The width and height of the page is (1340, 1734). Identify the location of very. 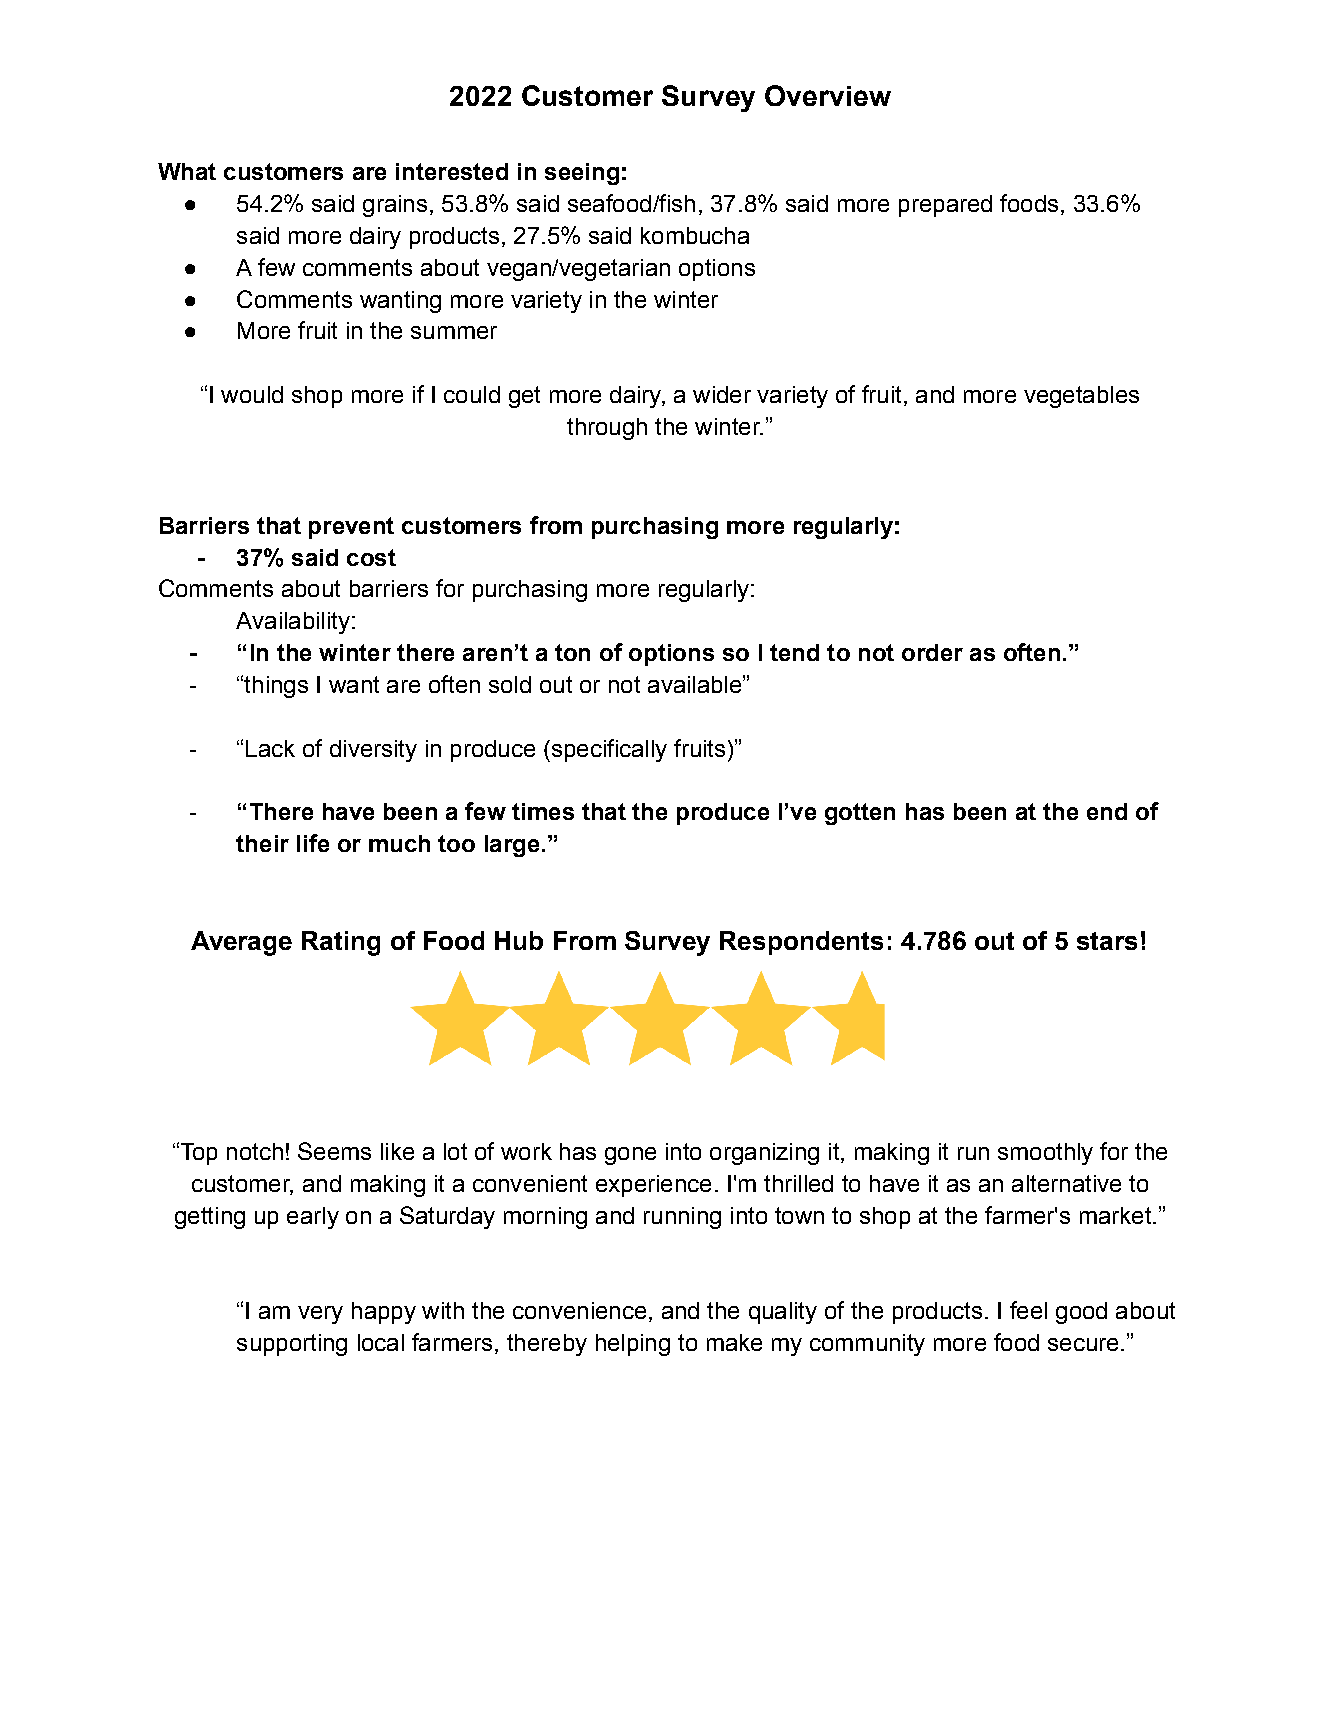
(320, 1315).
